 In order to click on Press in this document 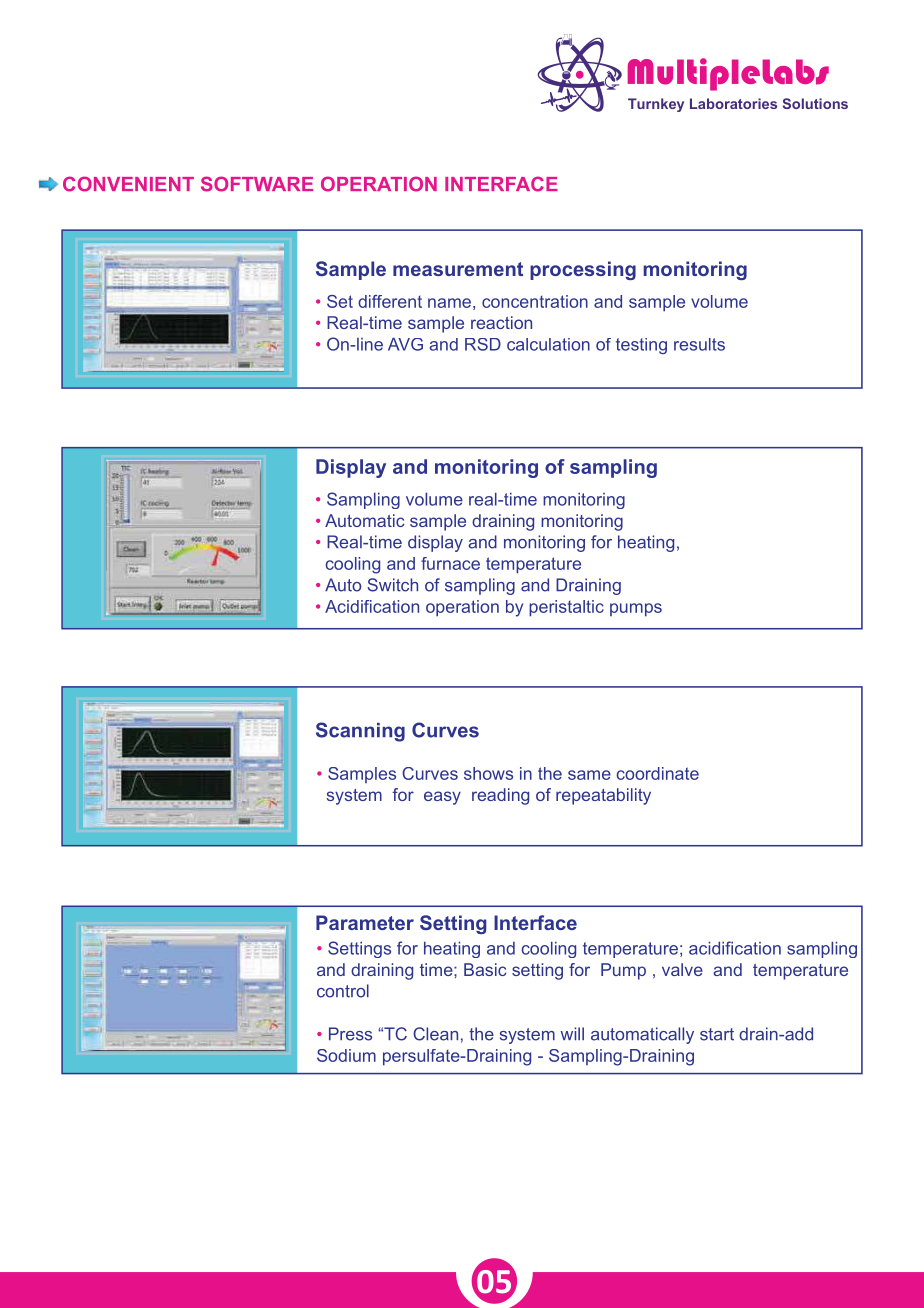, I will do `click(350, 1034)`.
